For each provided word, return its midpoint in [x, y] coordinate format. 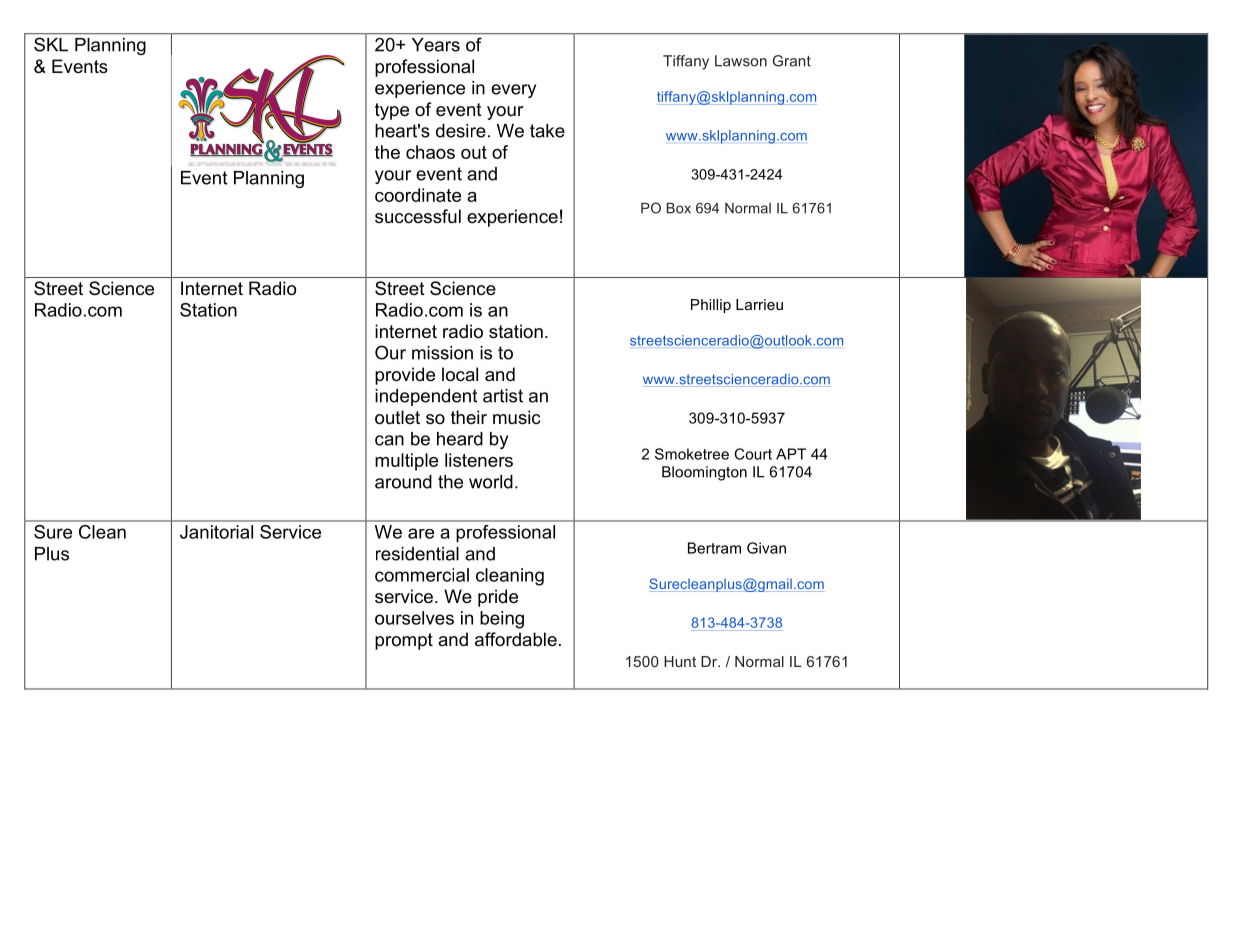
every [513, 91]
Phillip [711, 306]
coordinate [418, 195]
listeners [479, 460]
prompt [404, 641]
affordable [516, 639]
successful [418, 216]
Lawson [741, 61]
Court [753, 454]
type [392, 111]
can [389, 440]
